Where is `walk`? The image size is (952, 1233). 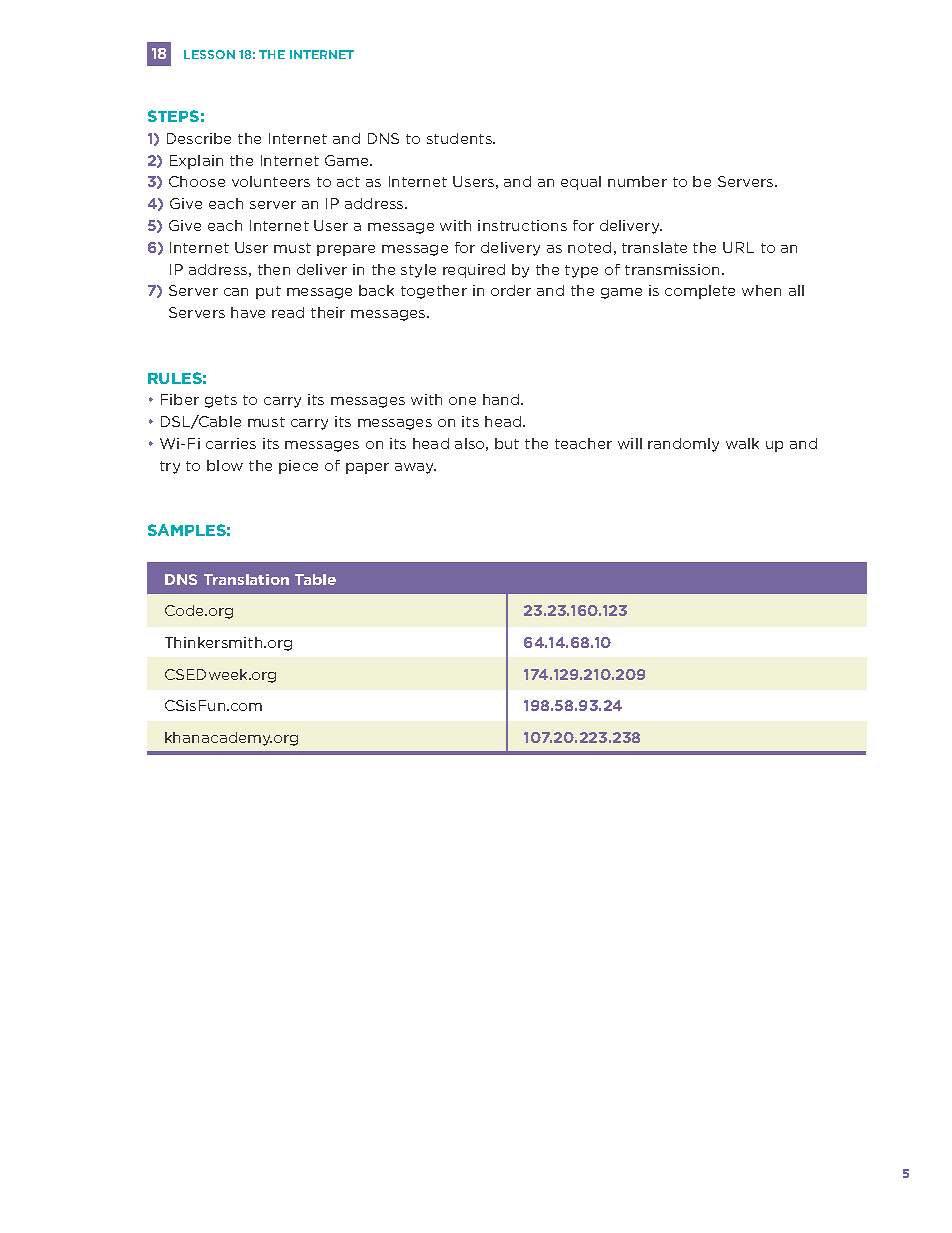 walk is located at coordinates (742, 443).
